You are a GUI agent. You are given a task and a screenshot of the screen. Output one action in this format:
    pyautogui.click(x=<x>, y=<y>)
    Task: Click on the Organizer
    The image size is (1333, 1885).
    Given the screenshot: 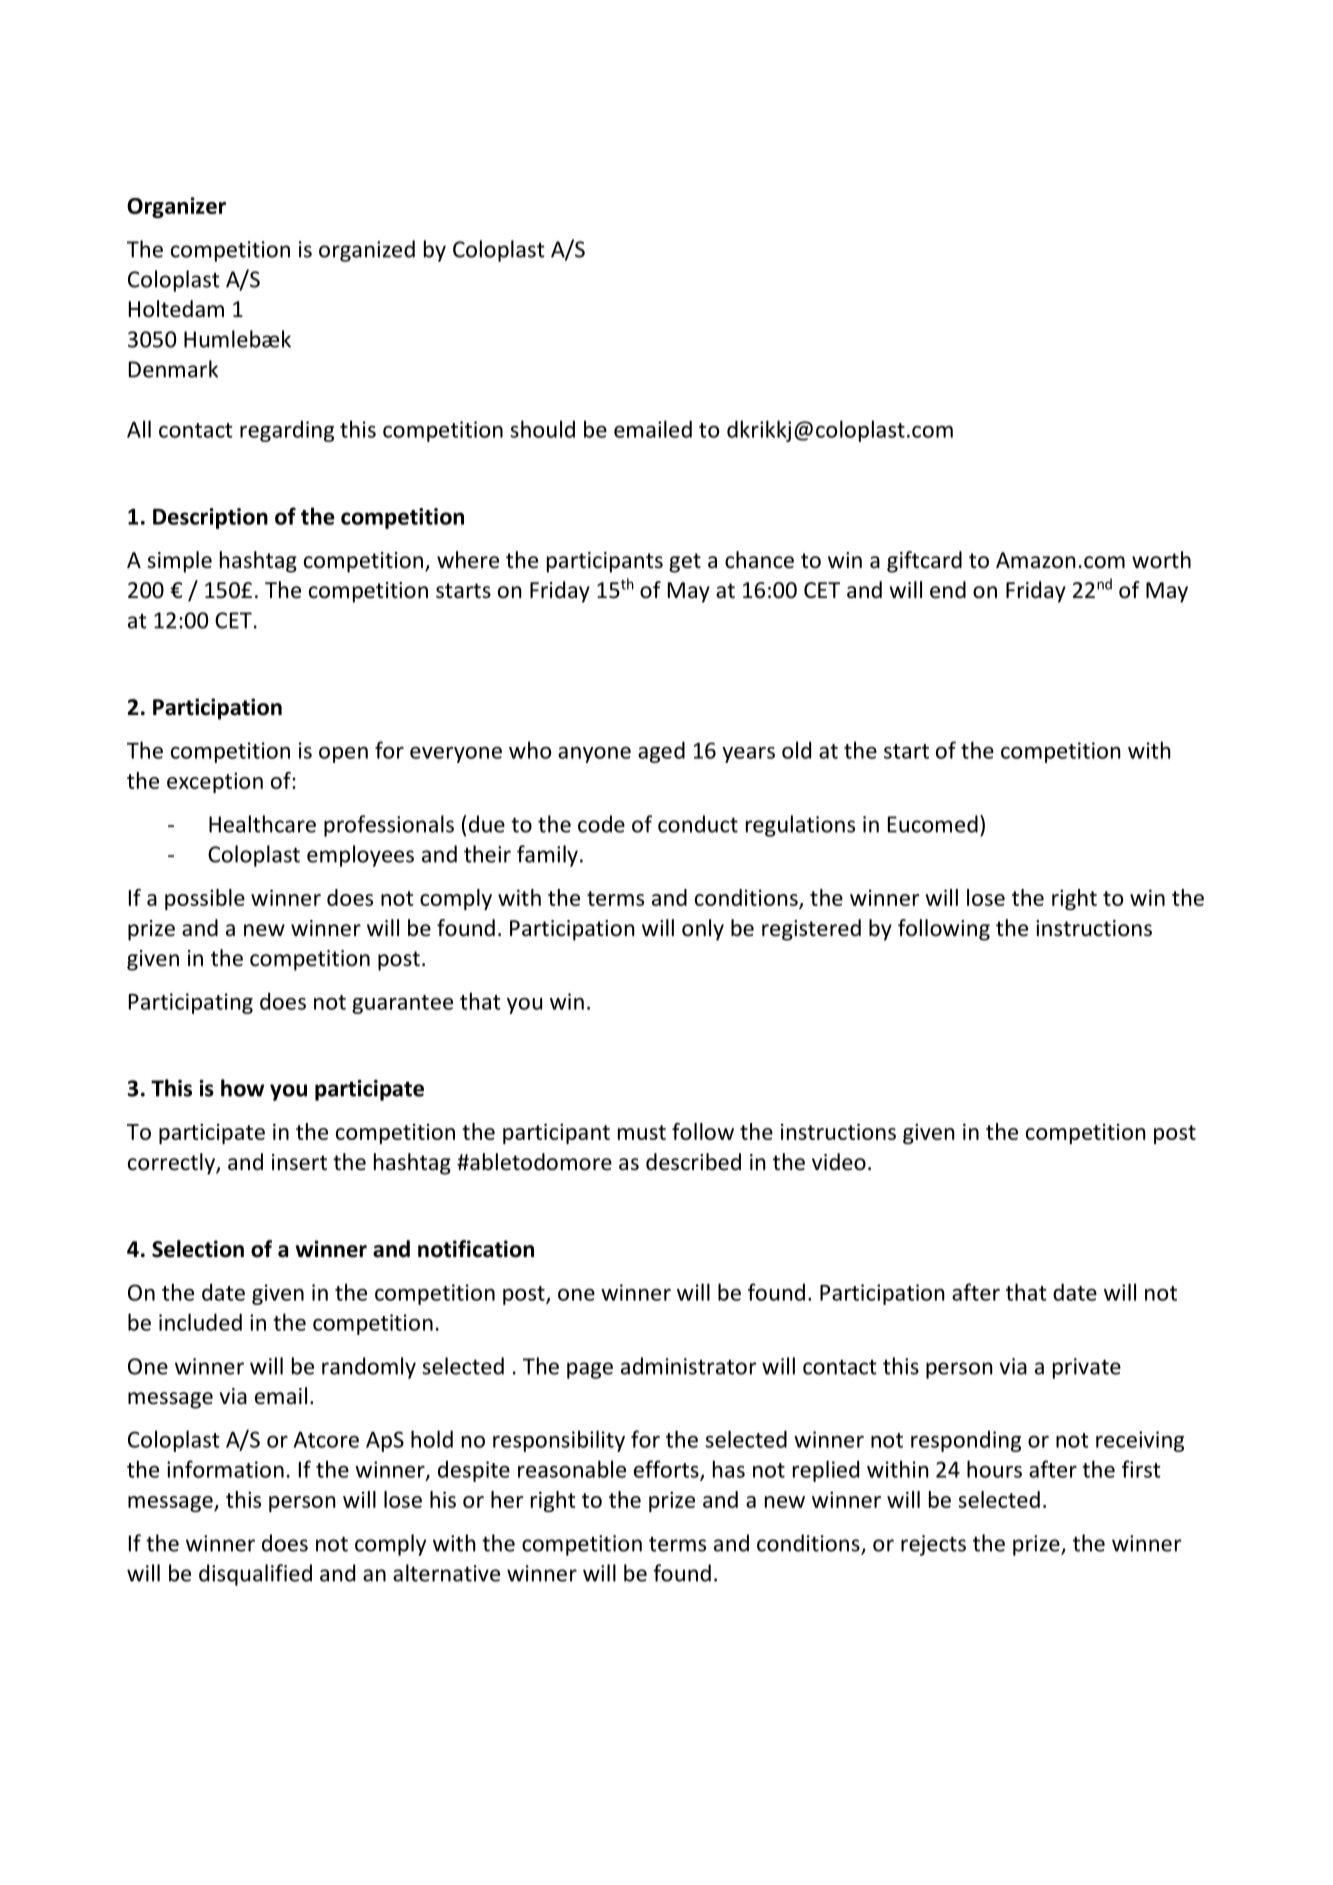 What is the action you would take?
    pyautogui.click(x=176, y=207)
